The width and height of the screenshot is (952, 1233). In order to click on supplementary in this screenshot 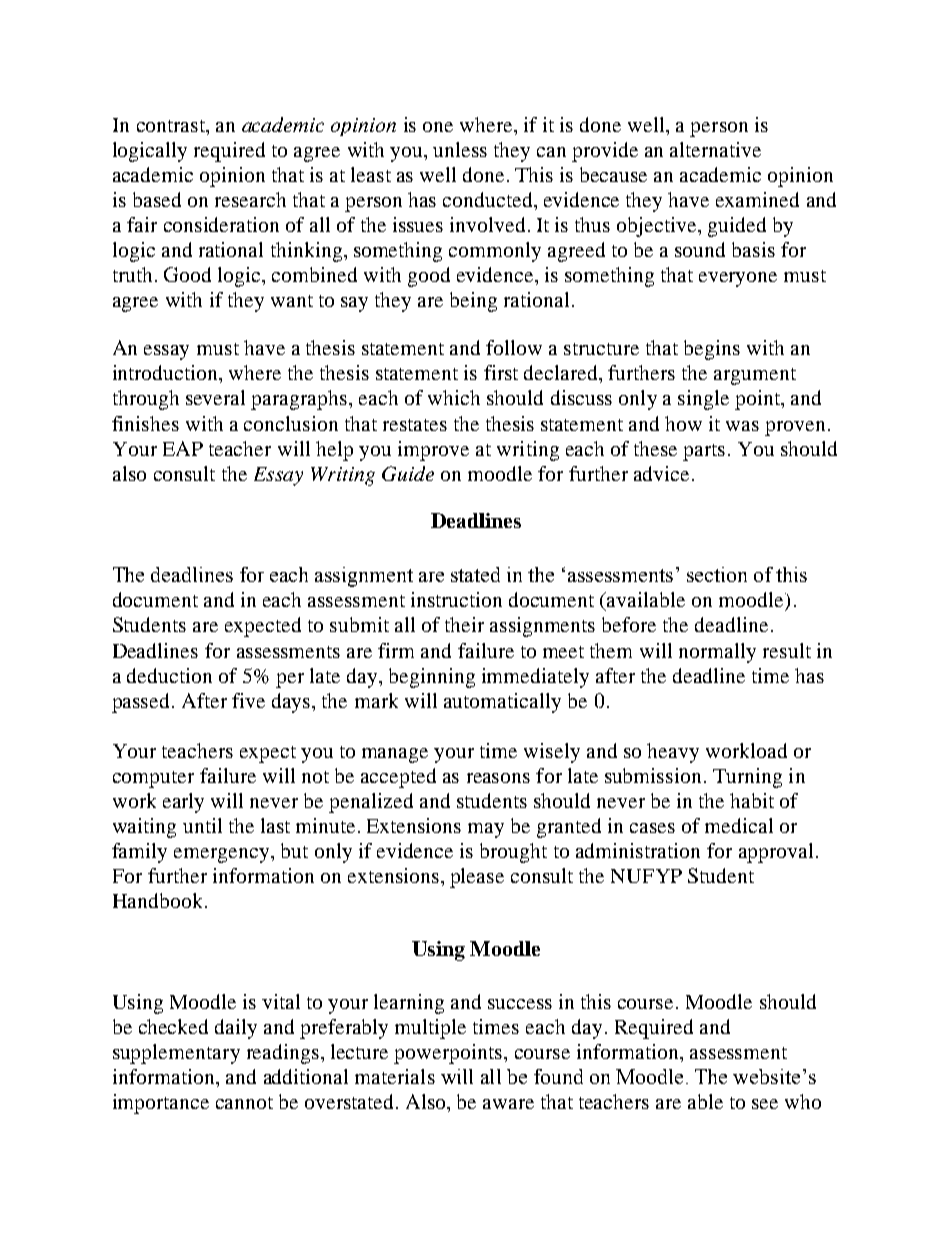, I will do `click(176, 1054)`.
